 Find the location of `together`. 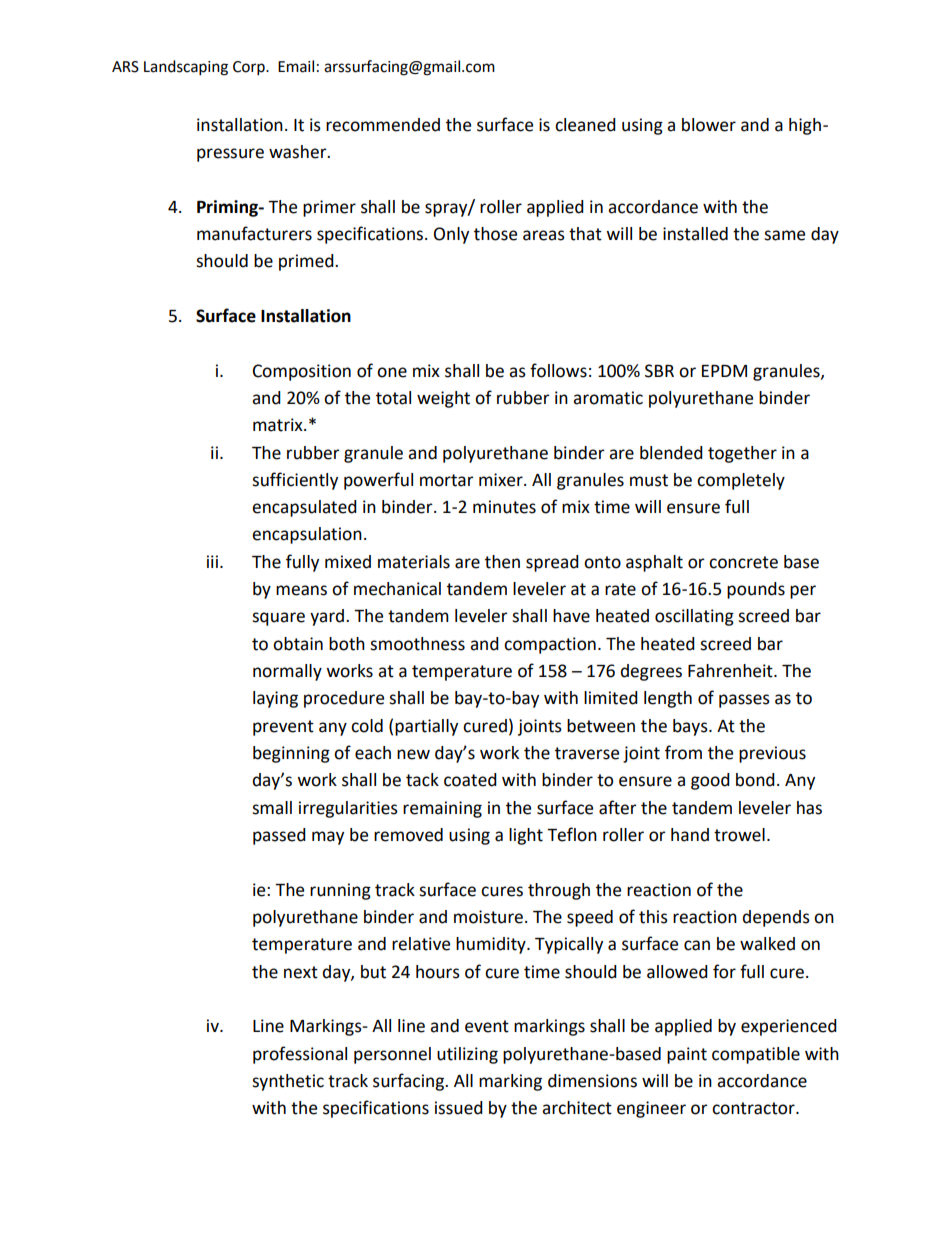

together is located at coordinates (742, 454).
